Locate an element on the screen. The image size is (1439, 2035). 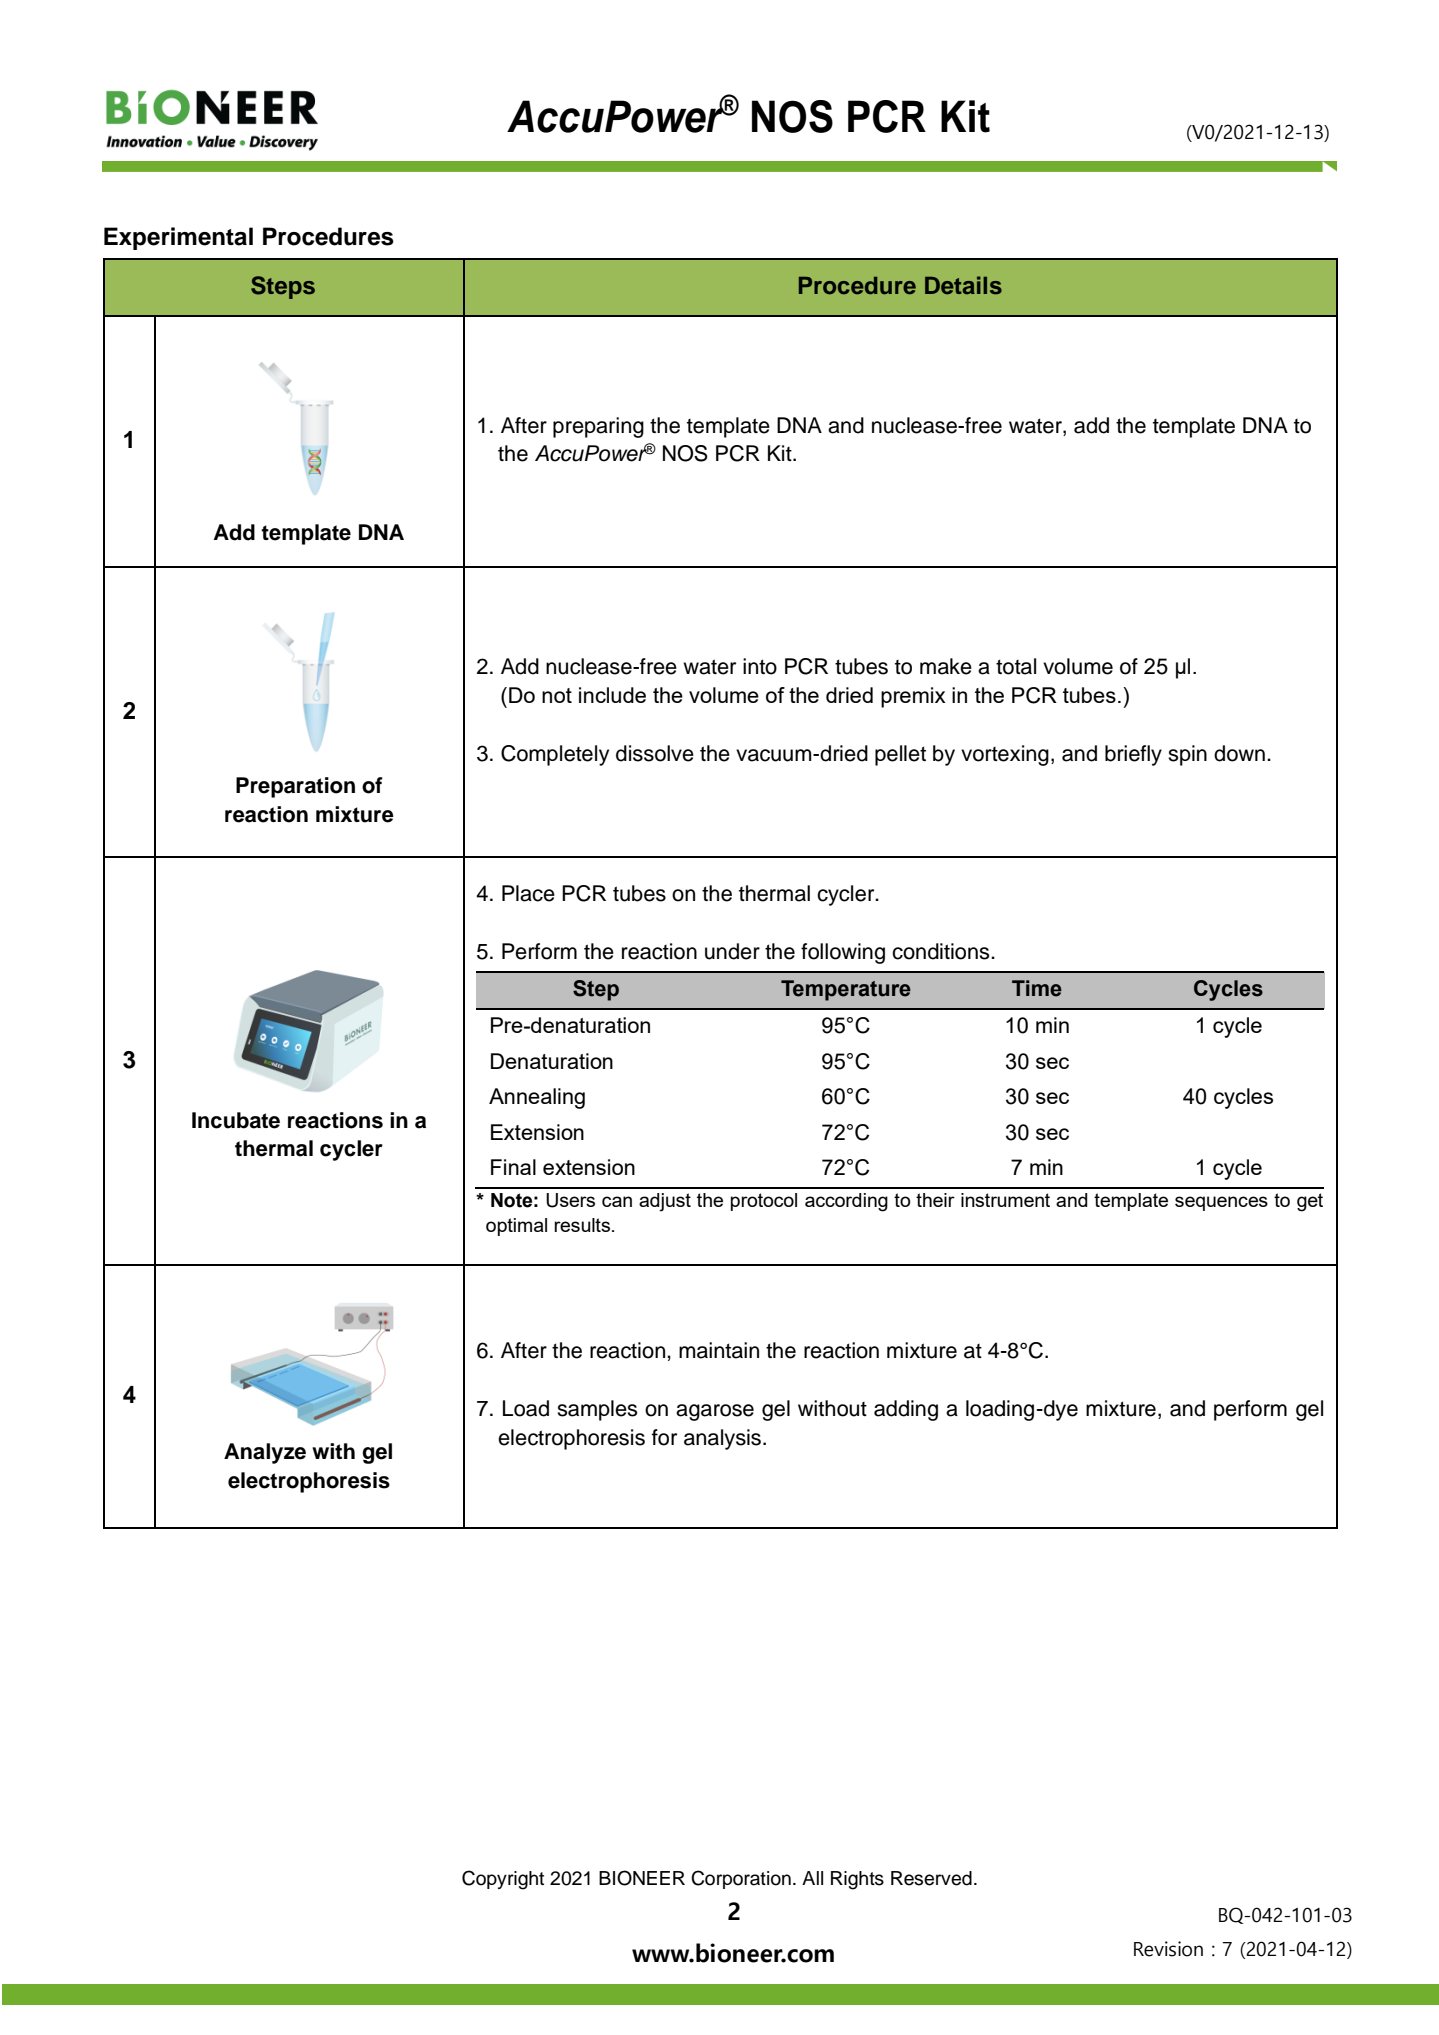
total is located at coordinates (1016, 666).
